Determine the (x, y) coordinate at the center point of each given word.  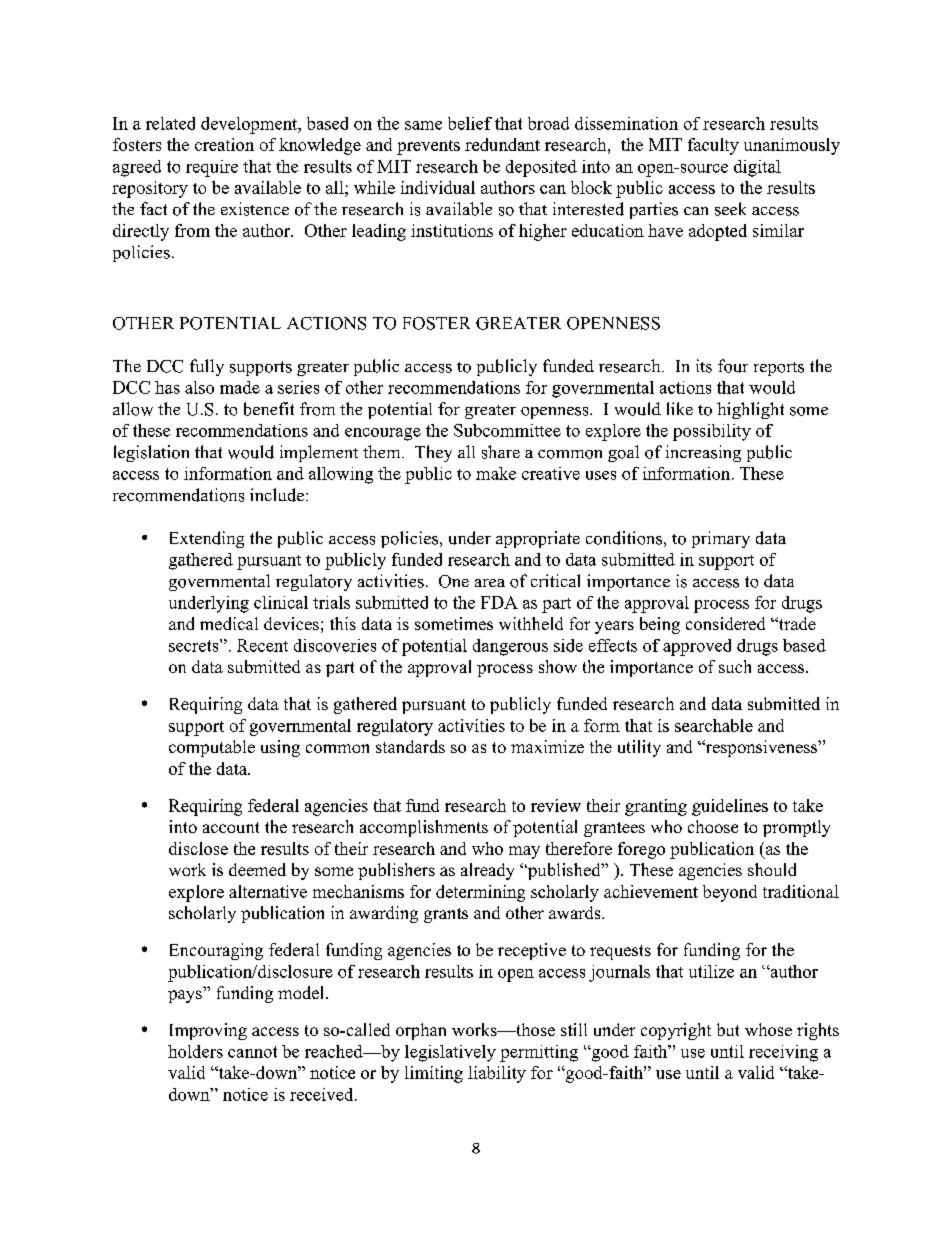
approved (697, 647)
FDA (499, 602)
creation (224, 144)
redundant (502, 144)
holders (195, 1051)
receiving (783, 1053)
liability (497, 1074)
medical (229, 623)
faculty (713, 146)
